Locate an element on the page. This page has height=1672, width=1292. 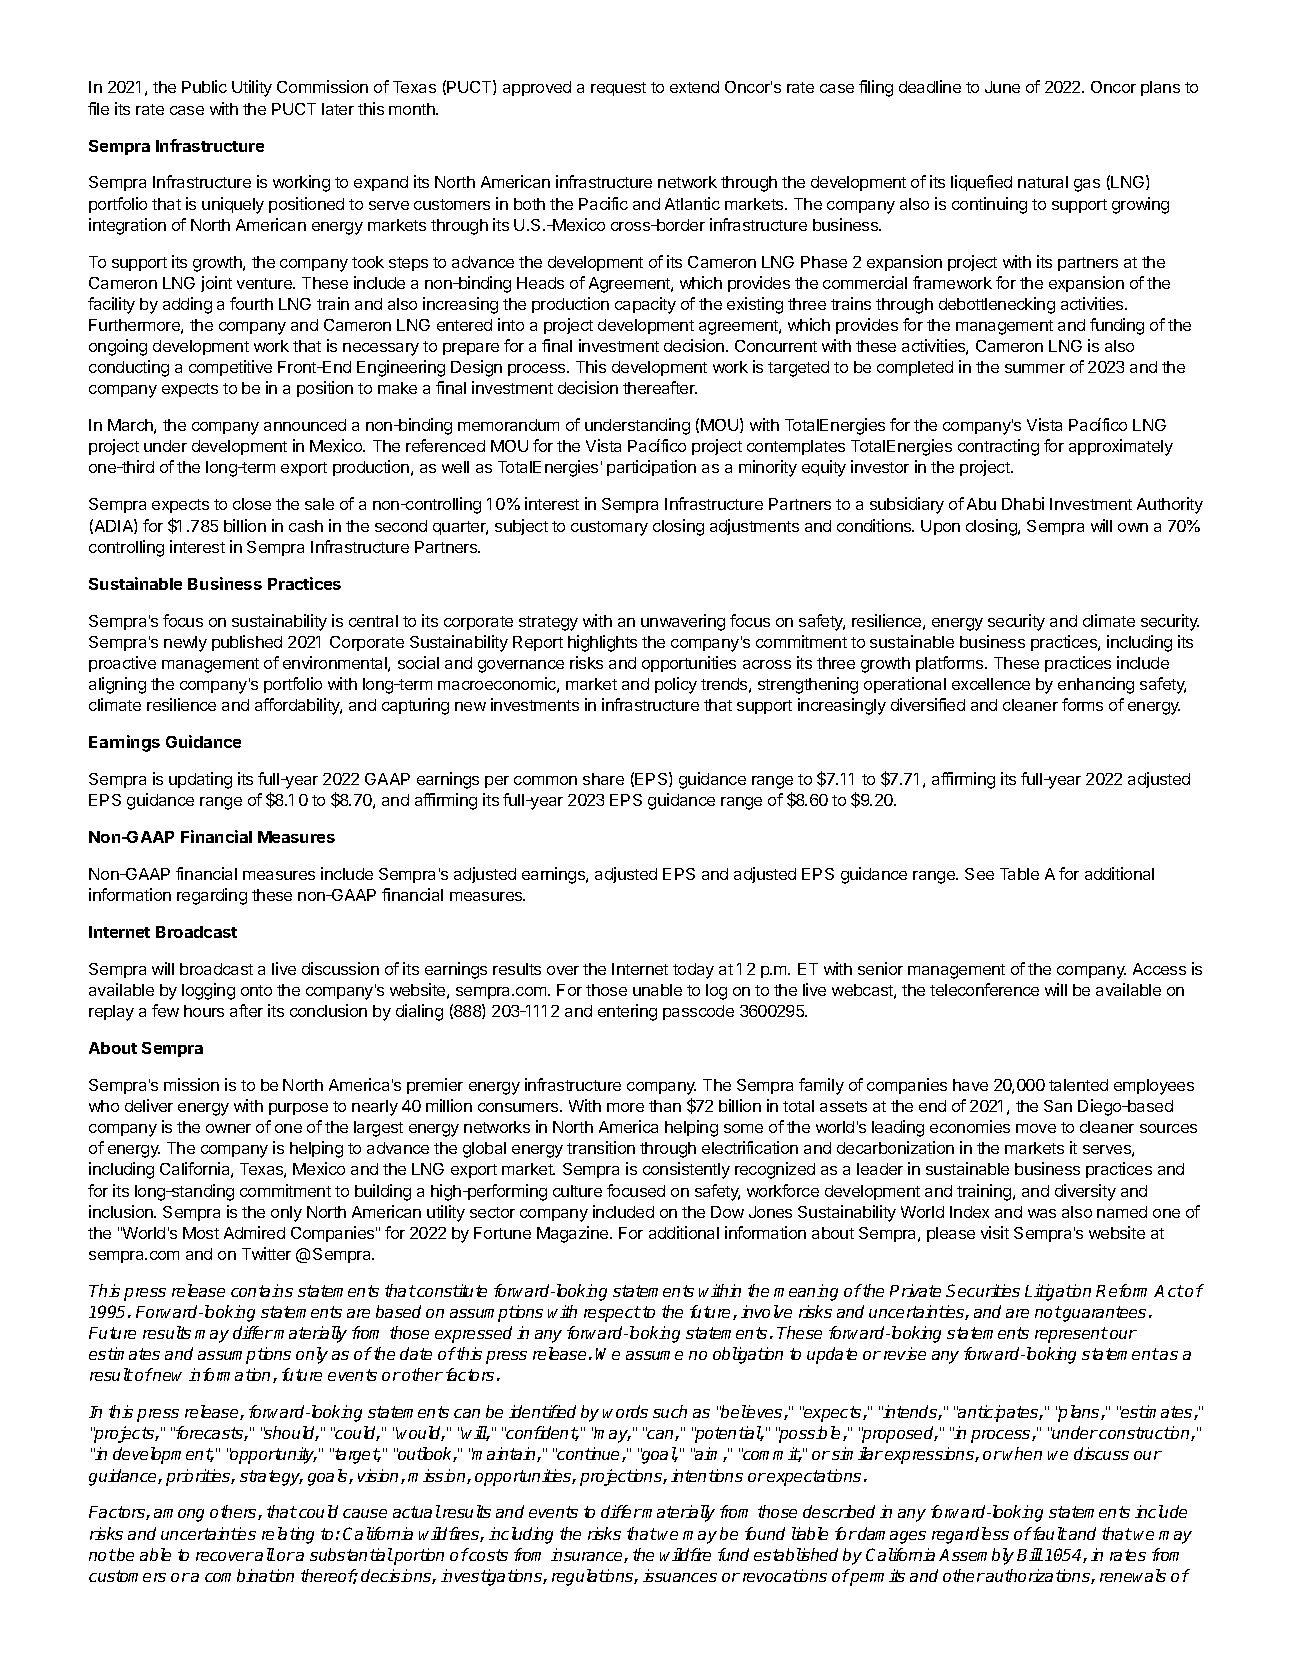
request is located at coordinates (618, 89).
